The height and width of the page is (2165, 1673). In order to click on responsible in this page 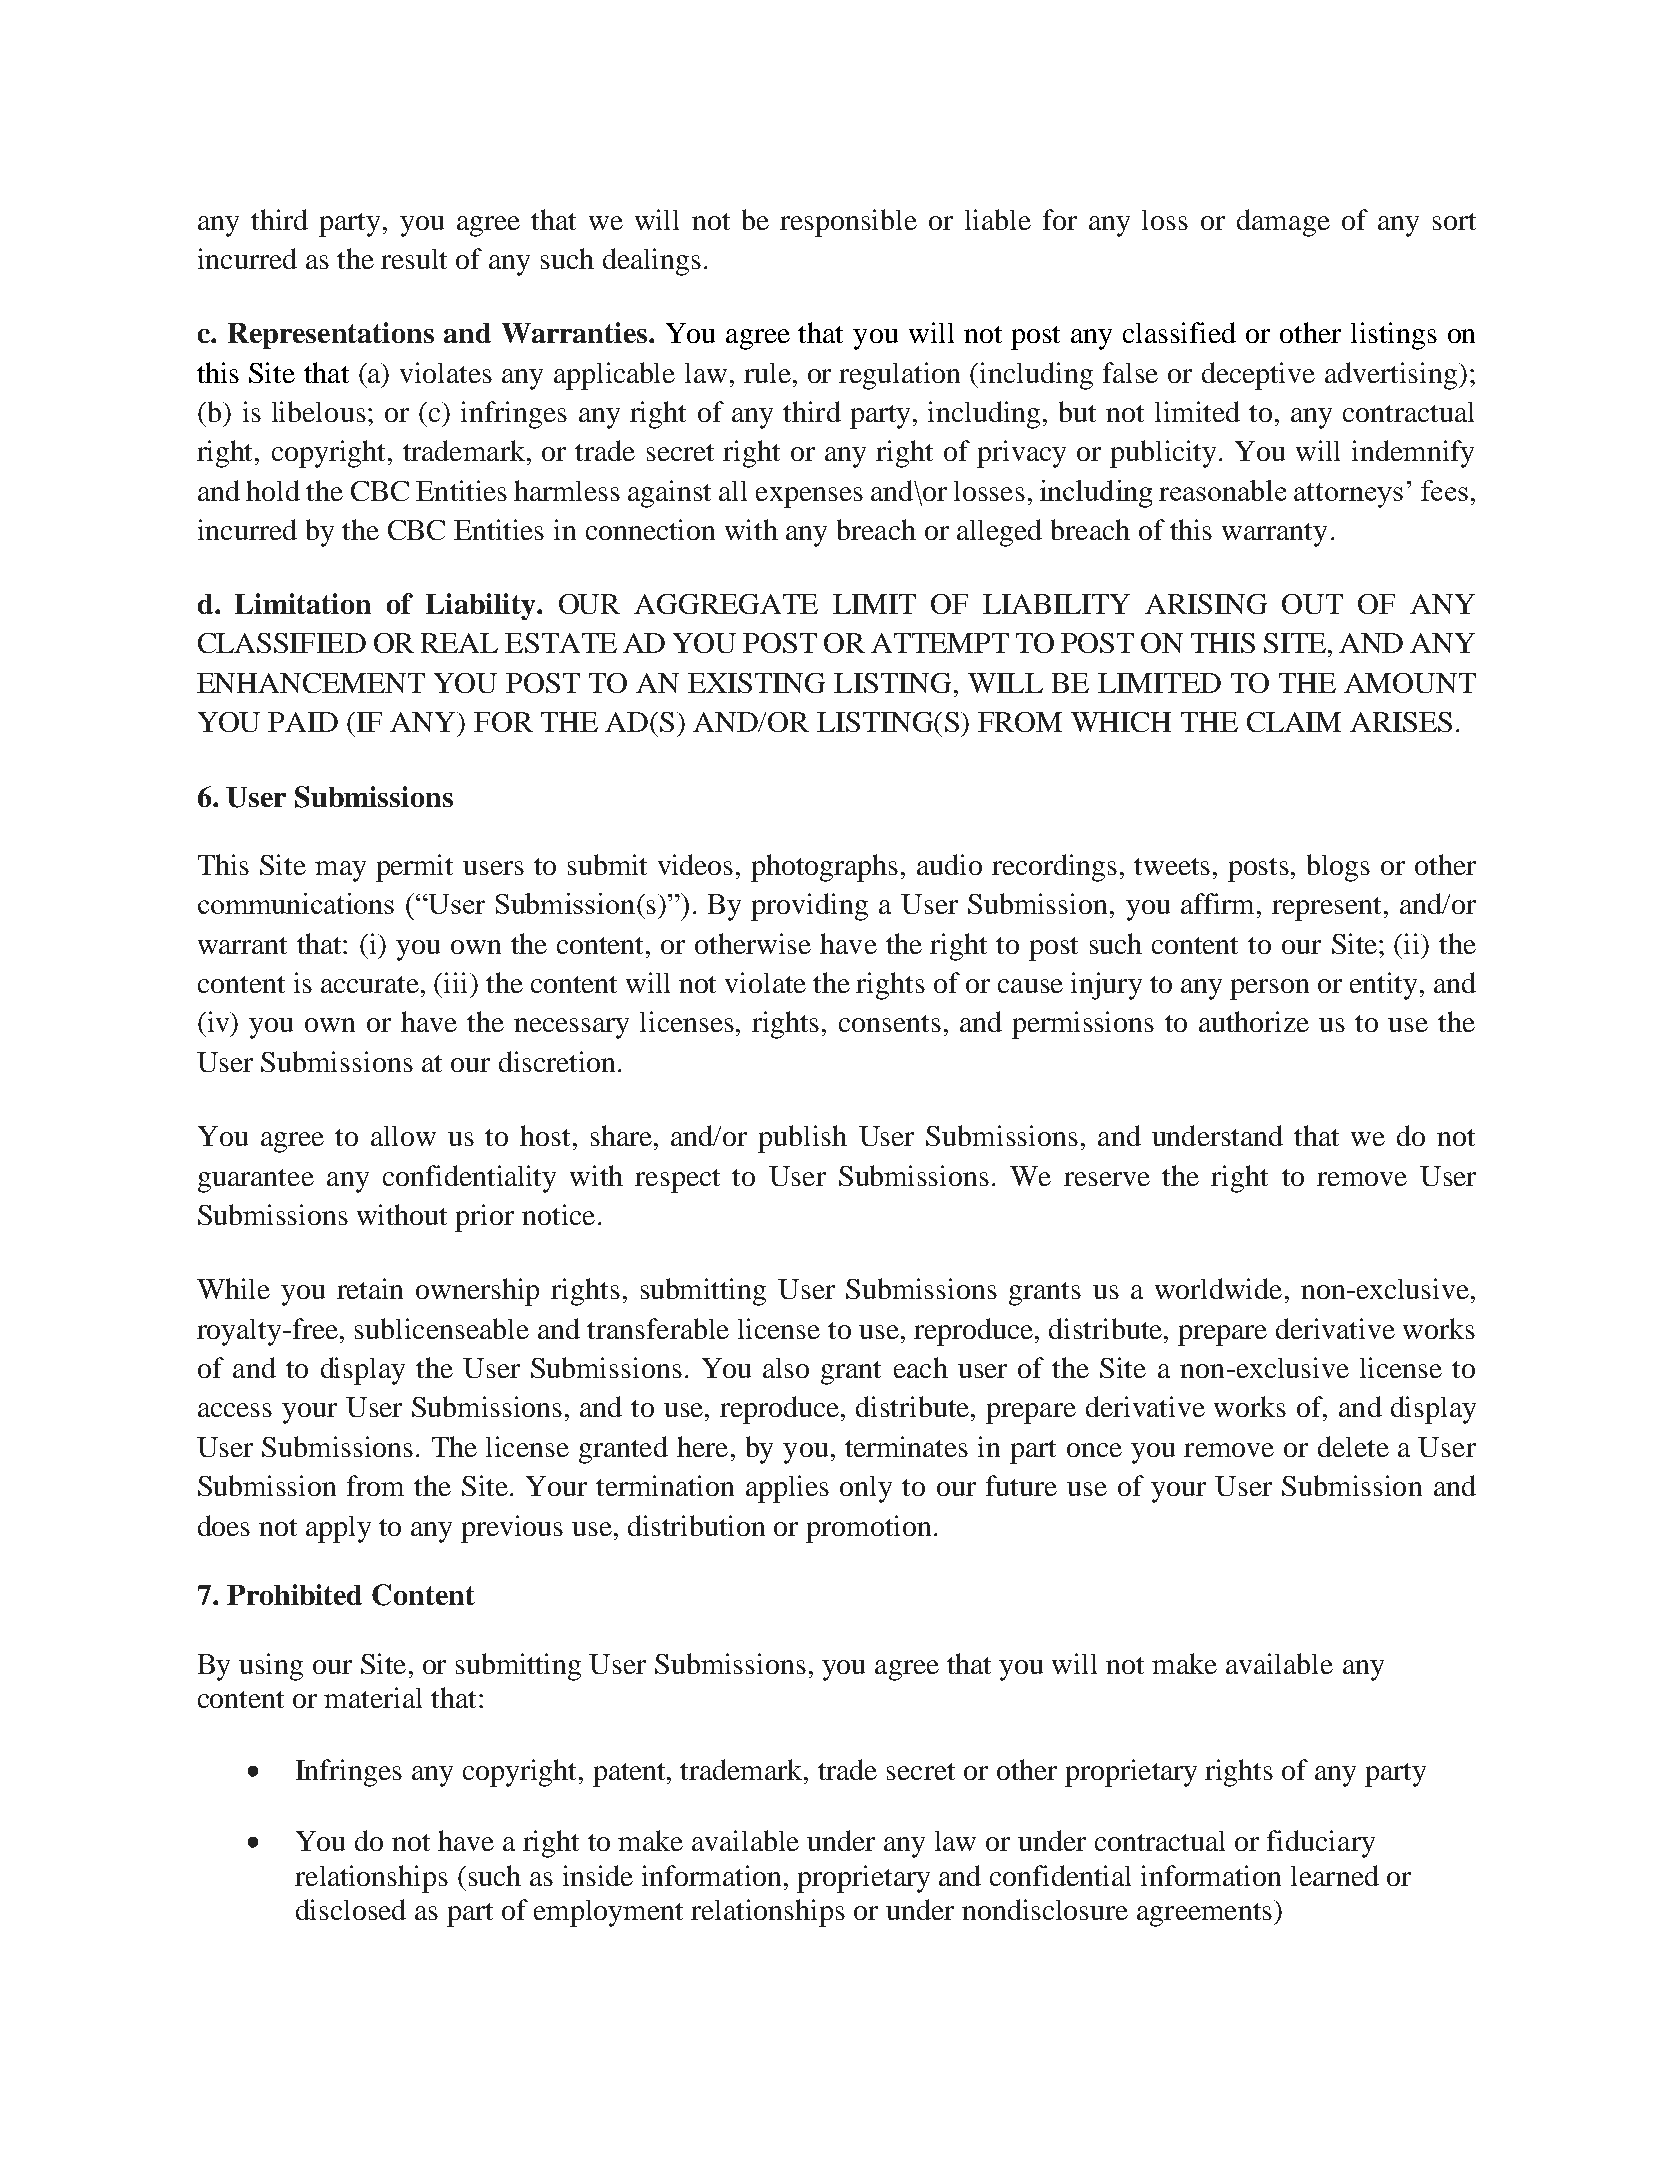, I will do `click(848, 223)`.
